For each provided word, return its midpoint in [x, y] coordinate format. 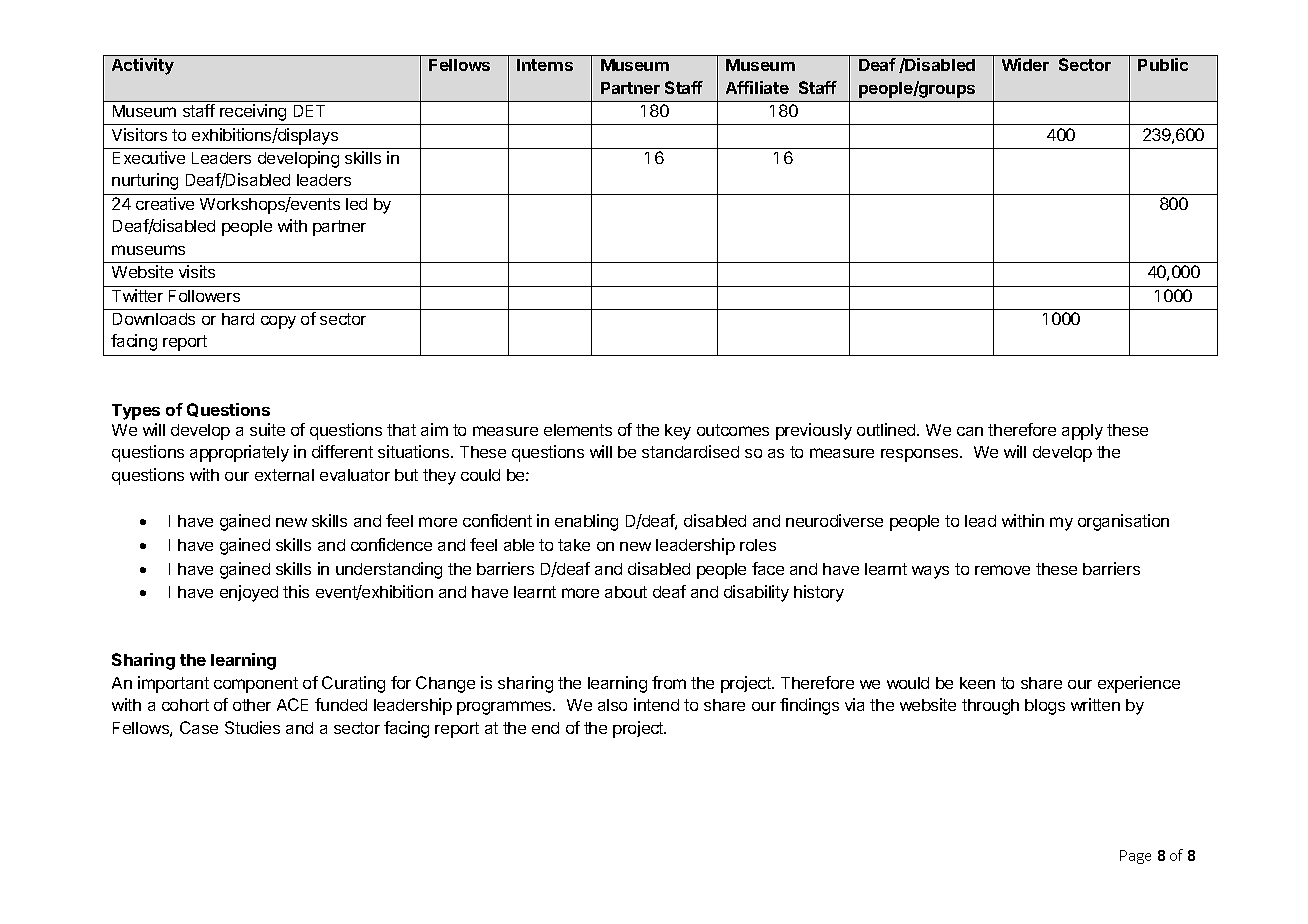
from [669, 682]
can [970, 431]
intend [656, 704]
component [256, 685]
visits [197, 271]
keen [977, 683]
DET [309, 111]
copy [278, 322]
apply [1082, 432]
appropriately [239, 453]
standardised [690, 451]
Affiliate [757, 87]
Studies [252, 727]
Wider [1025, 64]
